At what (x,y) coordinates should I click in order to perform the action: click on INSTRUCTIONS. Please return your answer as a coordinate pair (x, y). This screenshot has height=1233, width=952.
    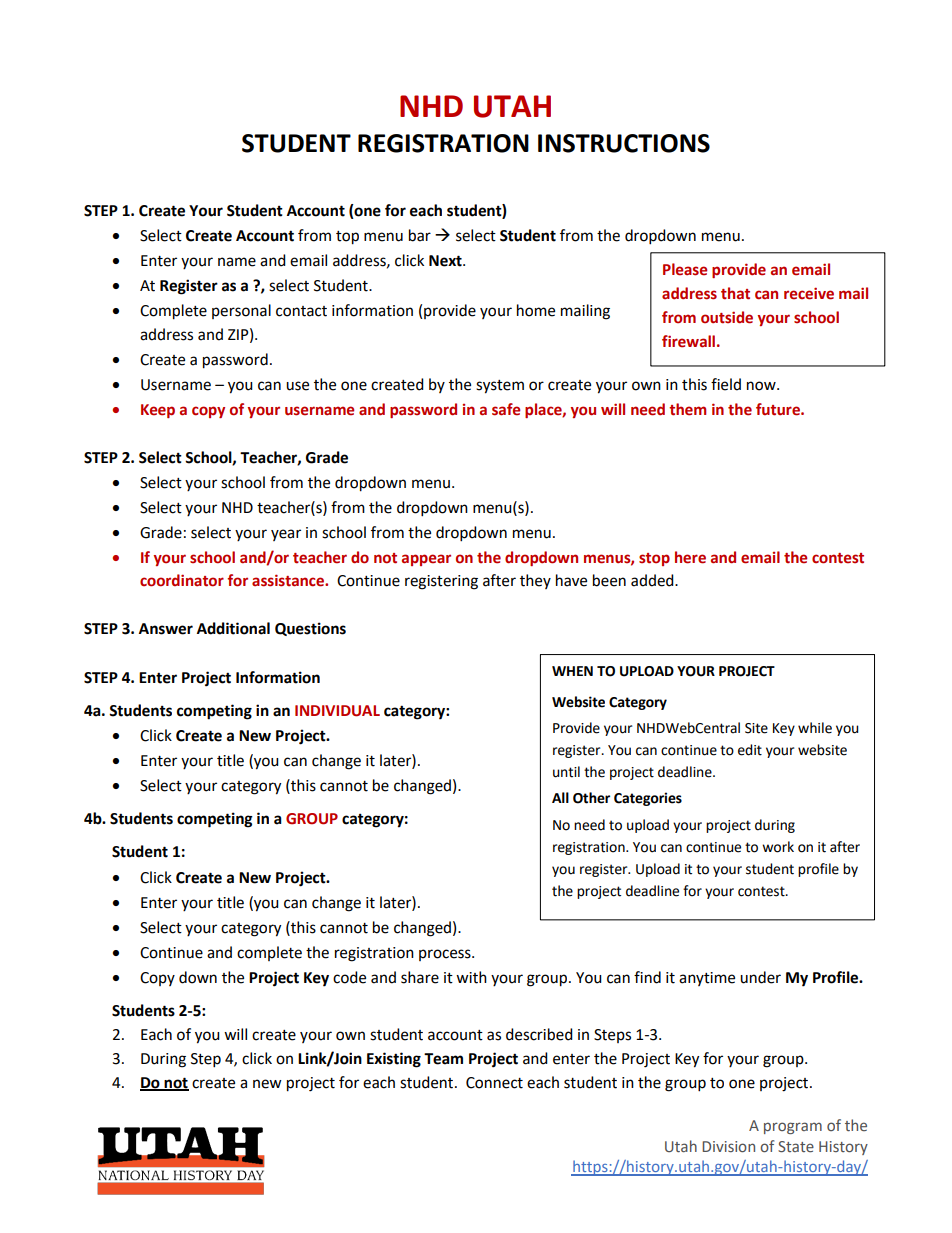
    Looking at the image, I should click on (624, 143).
